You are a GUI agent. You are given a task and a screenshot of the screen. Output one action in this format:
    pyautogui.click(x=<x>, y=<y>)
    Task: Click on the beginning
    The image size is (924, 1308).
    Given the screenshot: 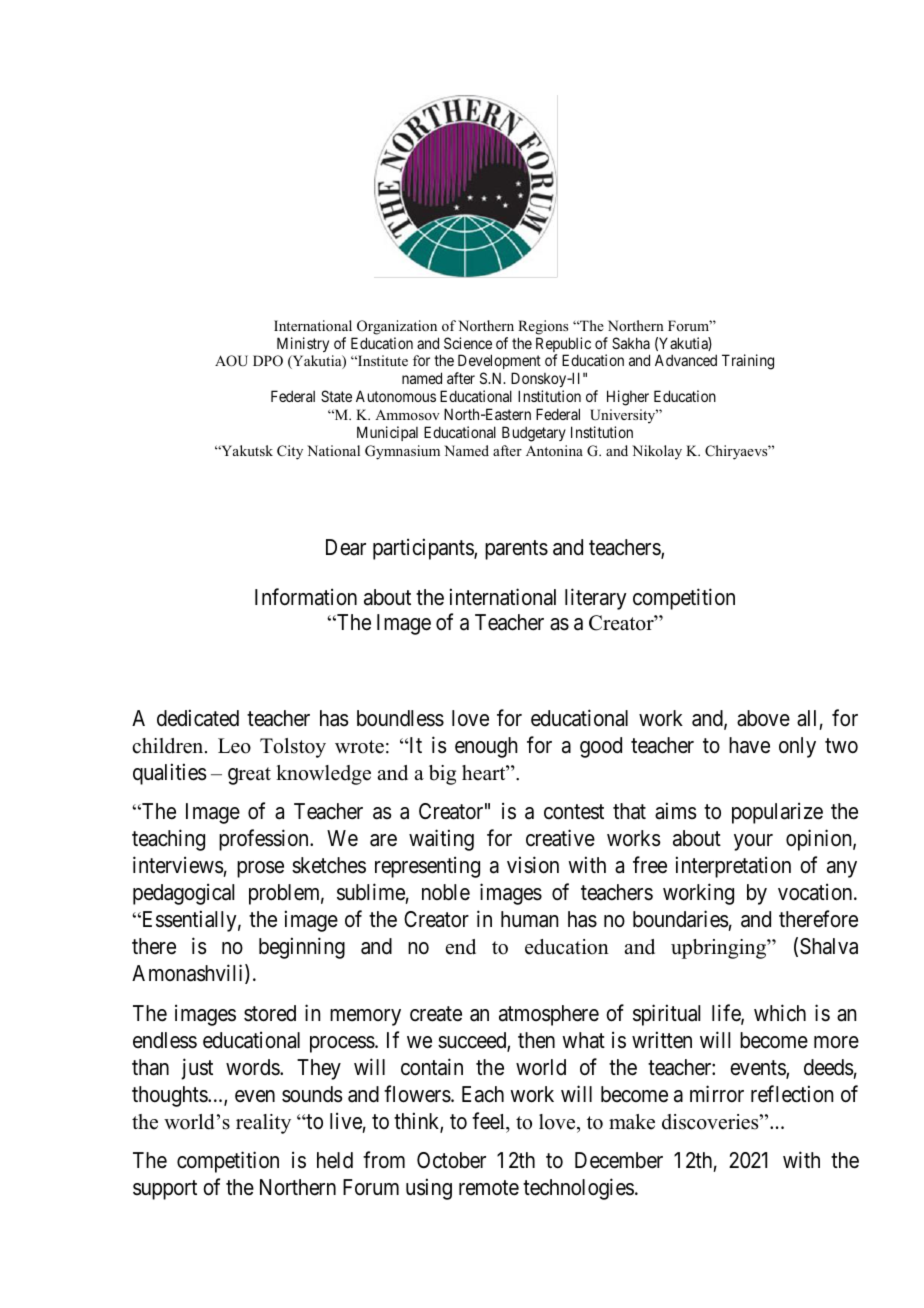 What is the action you would take?
    pyautogui.click(x=302, y=948)
